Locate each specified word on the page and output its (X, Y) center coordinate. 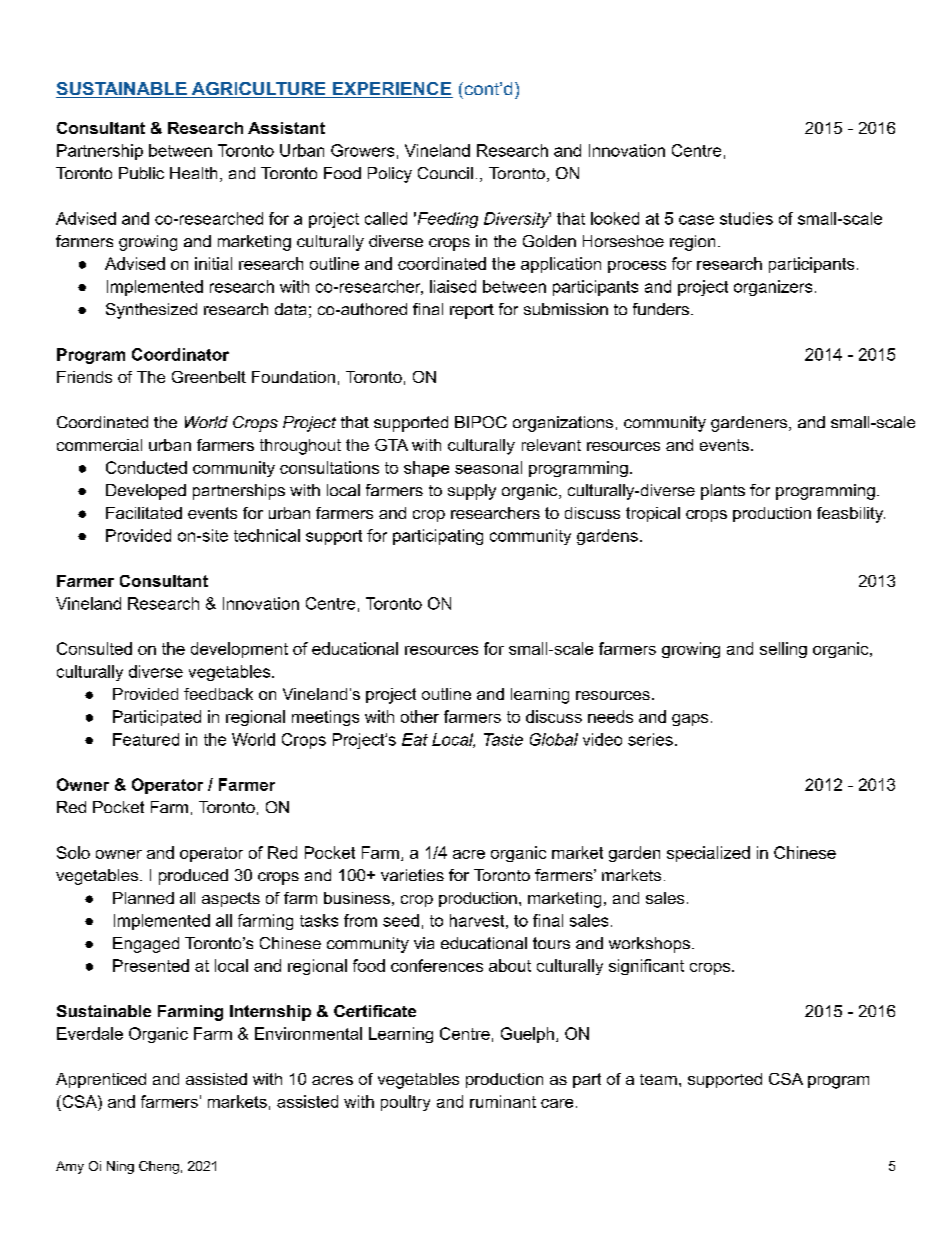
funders (661, 309)
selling (783, 650)
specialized (708, 854)
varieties (412, 875)
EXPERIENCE (391, 90)
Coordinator (180, 354)
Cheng (159, 1167)
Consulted (94, 648)
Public (141, 173)
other (420, 716)
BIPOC (481, 422)
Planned (143, 898)
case (696, 220)
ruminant (503, 1101)
